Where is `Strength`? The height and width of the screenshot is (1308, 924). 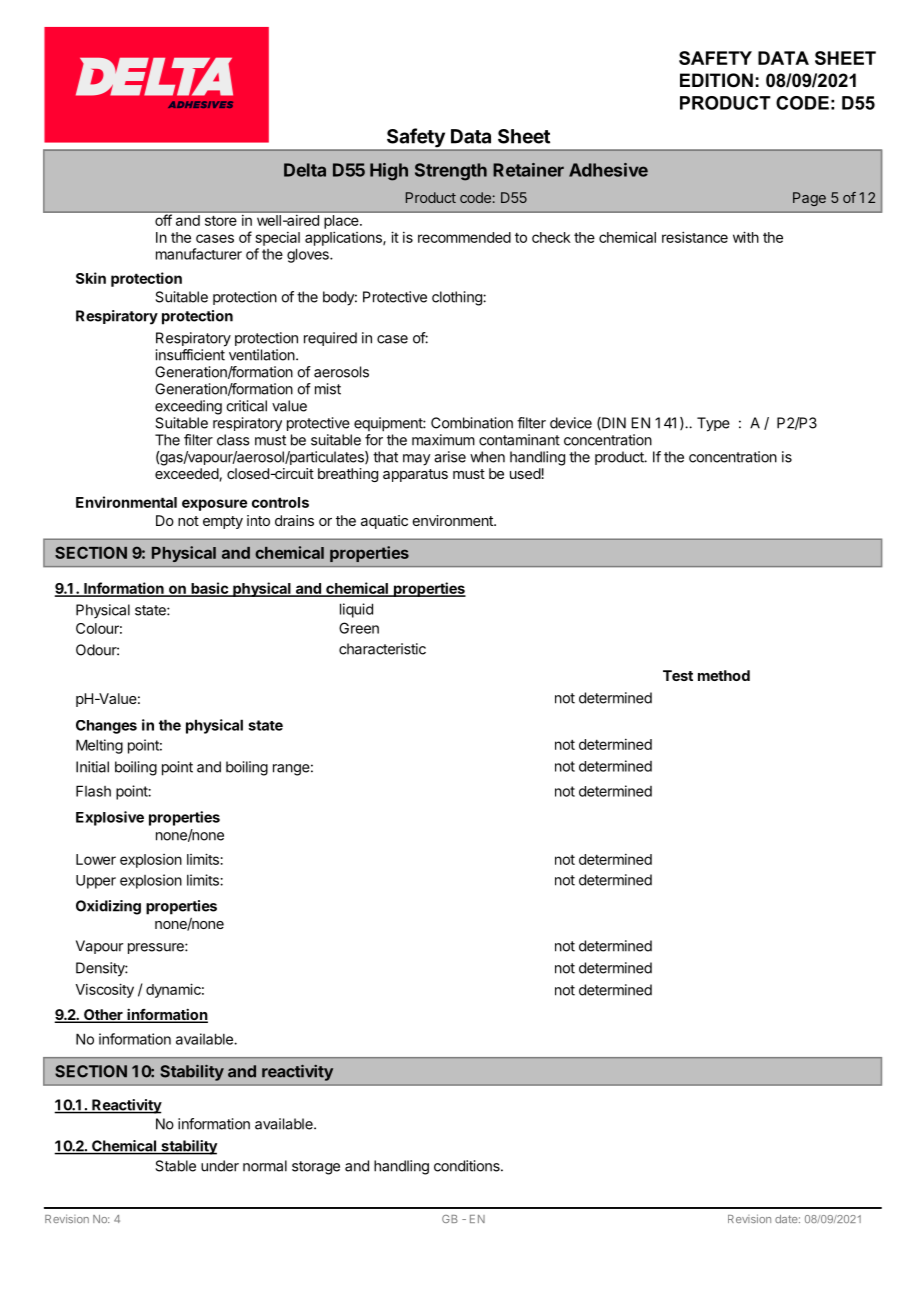 Strength is located at coordinates (451, 172).
